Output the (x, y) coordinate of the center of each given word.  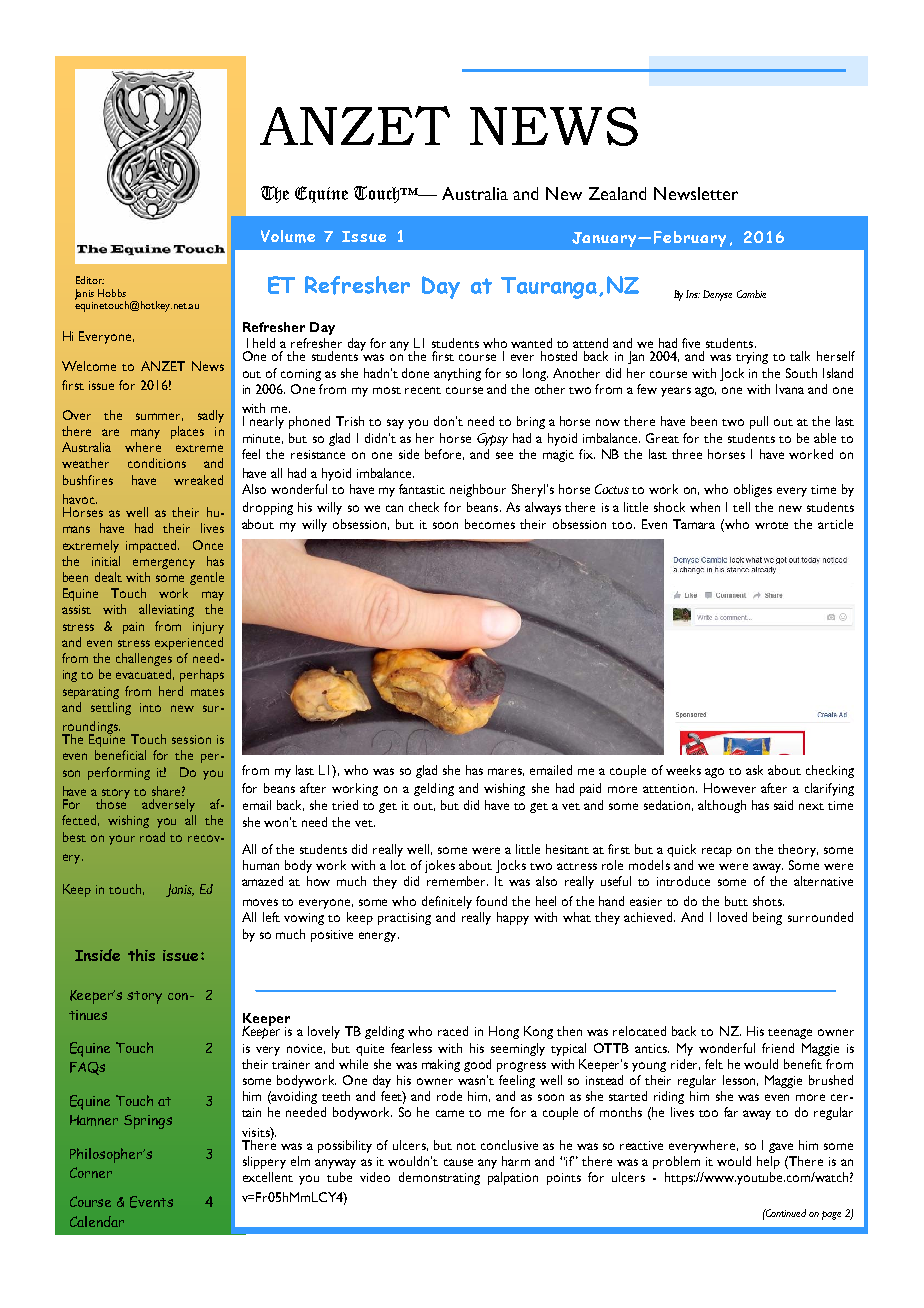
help (768, 1162)
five (691, 343)
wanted (531, 343)
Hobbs (112, 293)
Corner (91, 1172)
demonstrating (439, 1178)
